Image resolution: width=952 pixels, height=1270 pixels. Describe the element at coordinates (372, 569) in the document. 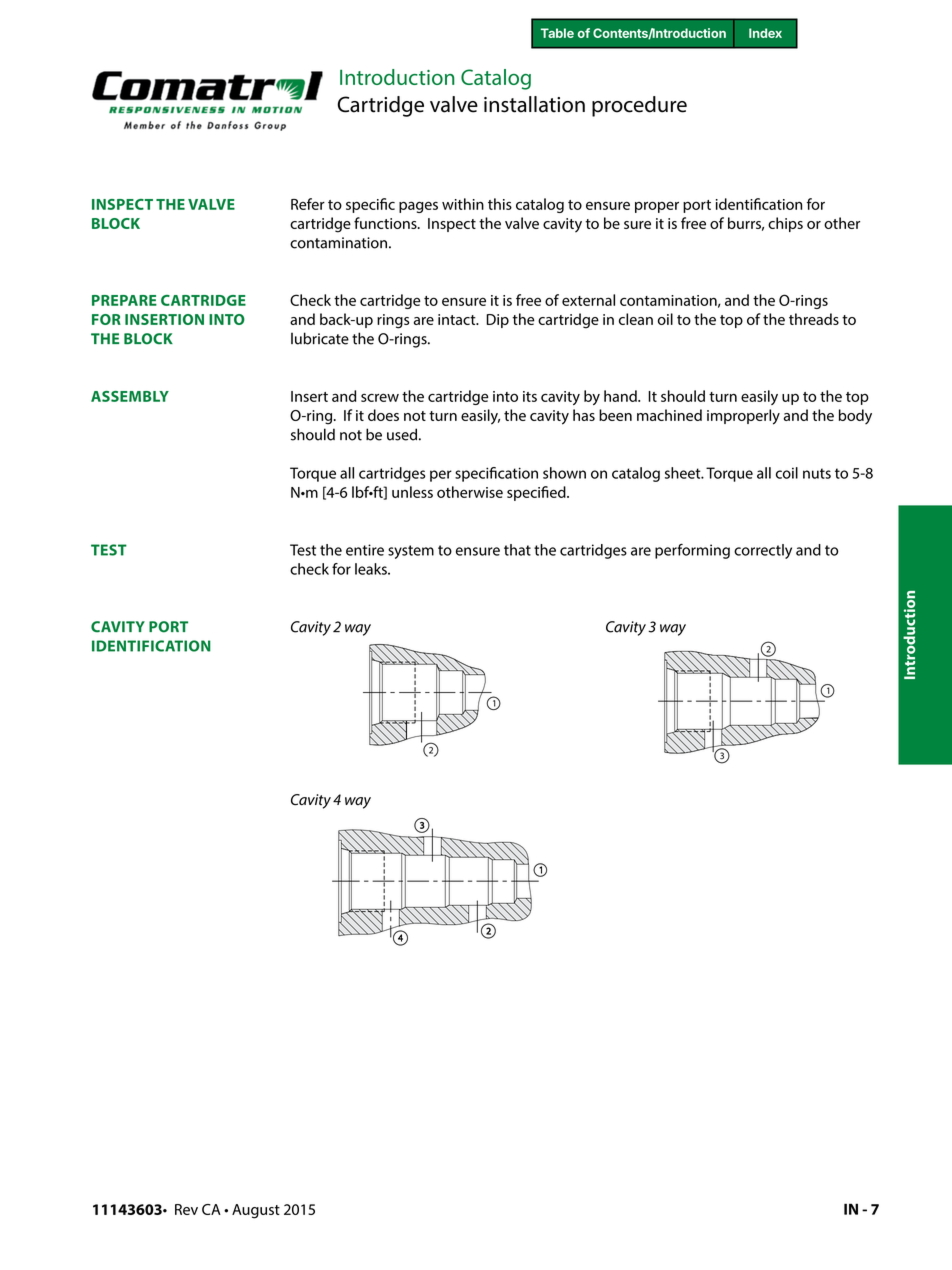

I see `leaks` at that location.
